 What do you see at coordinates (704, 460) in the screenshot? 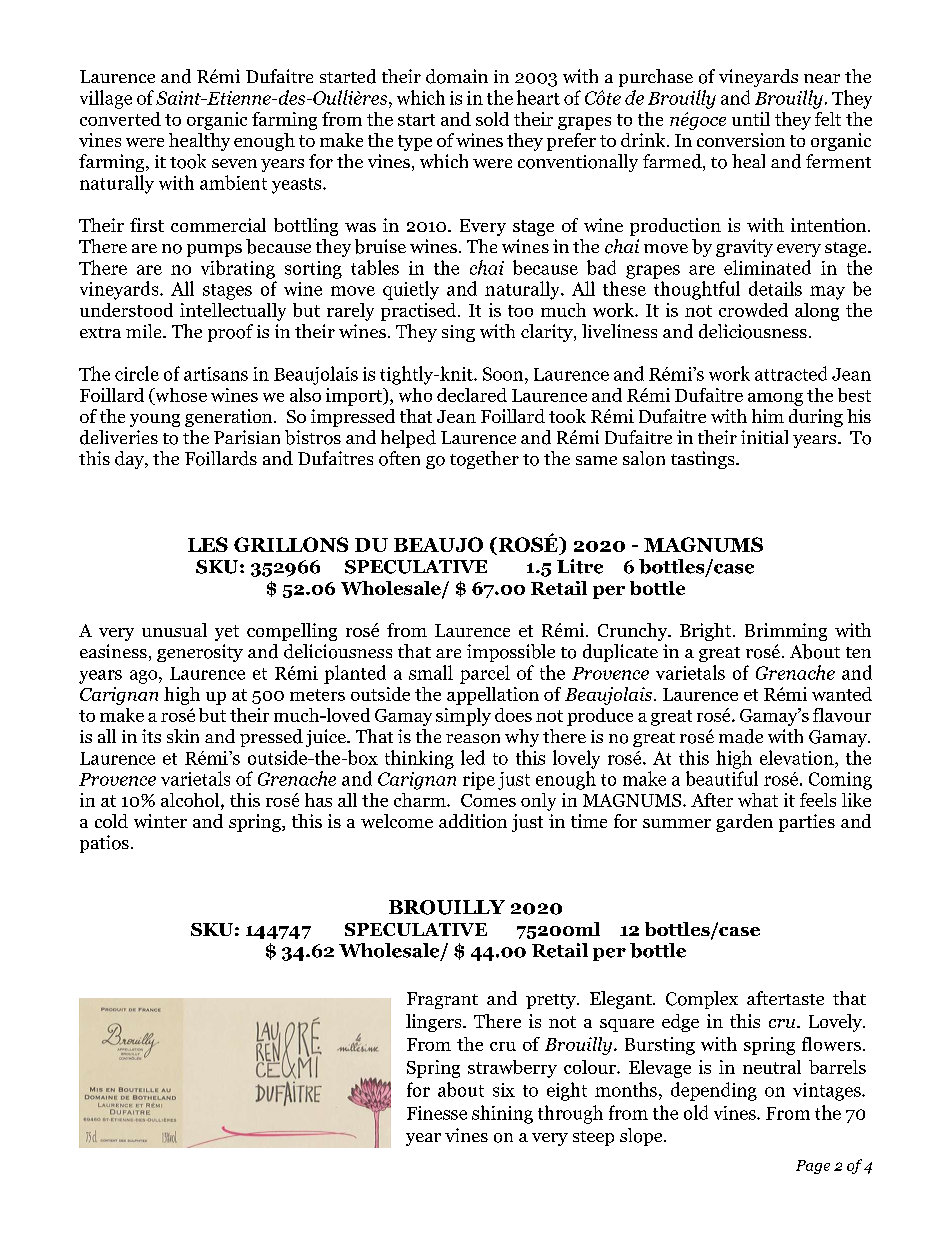
I see `tastings` at bounding box center [704, 460].
